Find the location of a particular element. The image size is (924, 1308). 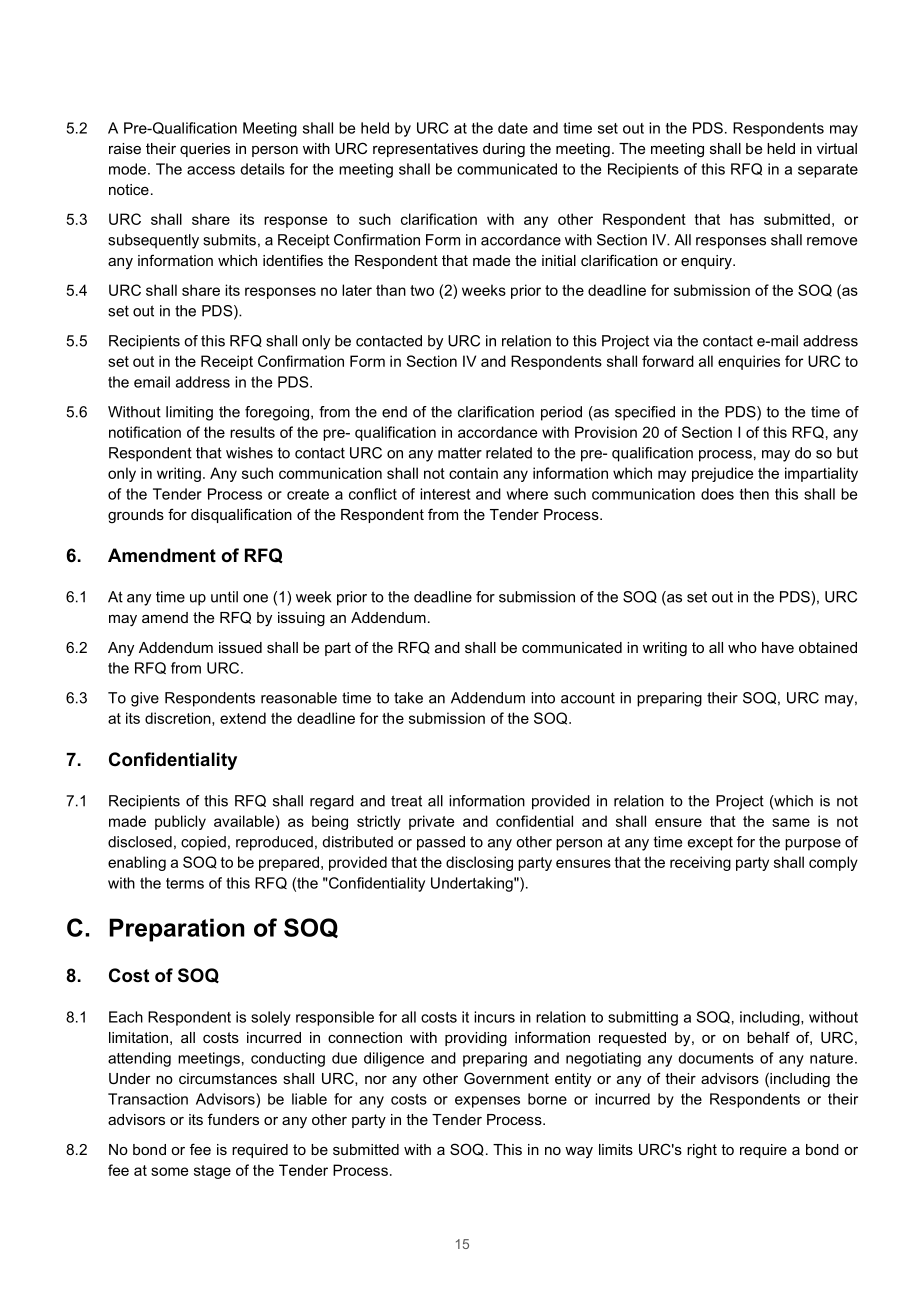

separate is located at coordinates (828, 171).
